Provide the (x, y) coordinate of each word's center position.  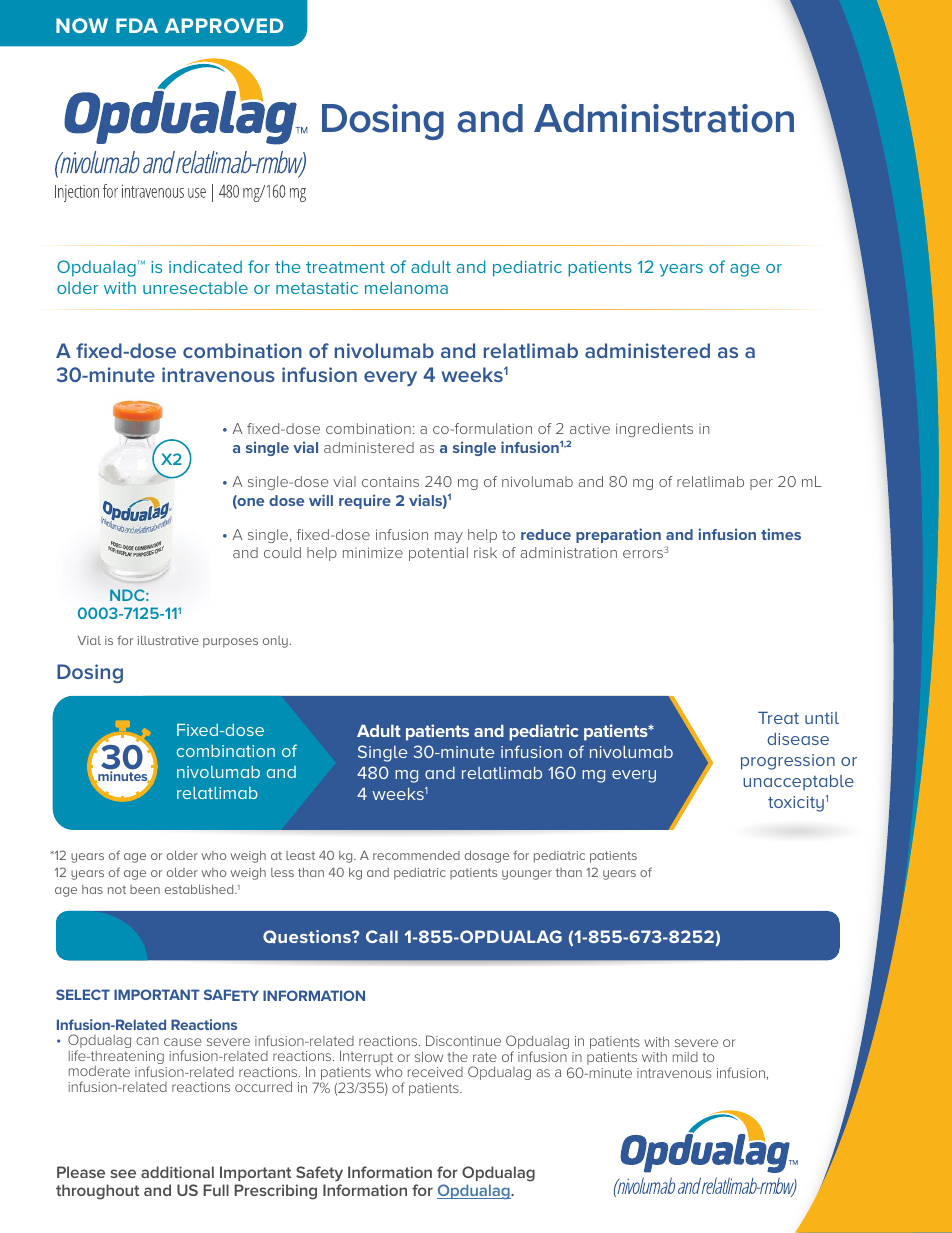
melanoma (406, 287)
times (781, 534)
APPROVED (224, 25)
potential (438, 554)
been (145, 889)
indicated (205, 266)
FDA (137, 25)
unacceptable (798, 782)
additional (177, 1172)
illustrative (168, 640)
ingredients (654, 430)
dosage (487, 856)
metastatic (317, 288)
